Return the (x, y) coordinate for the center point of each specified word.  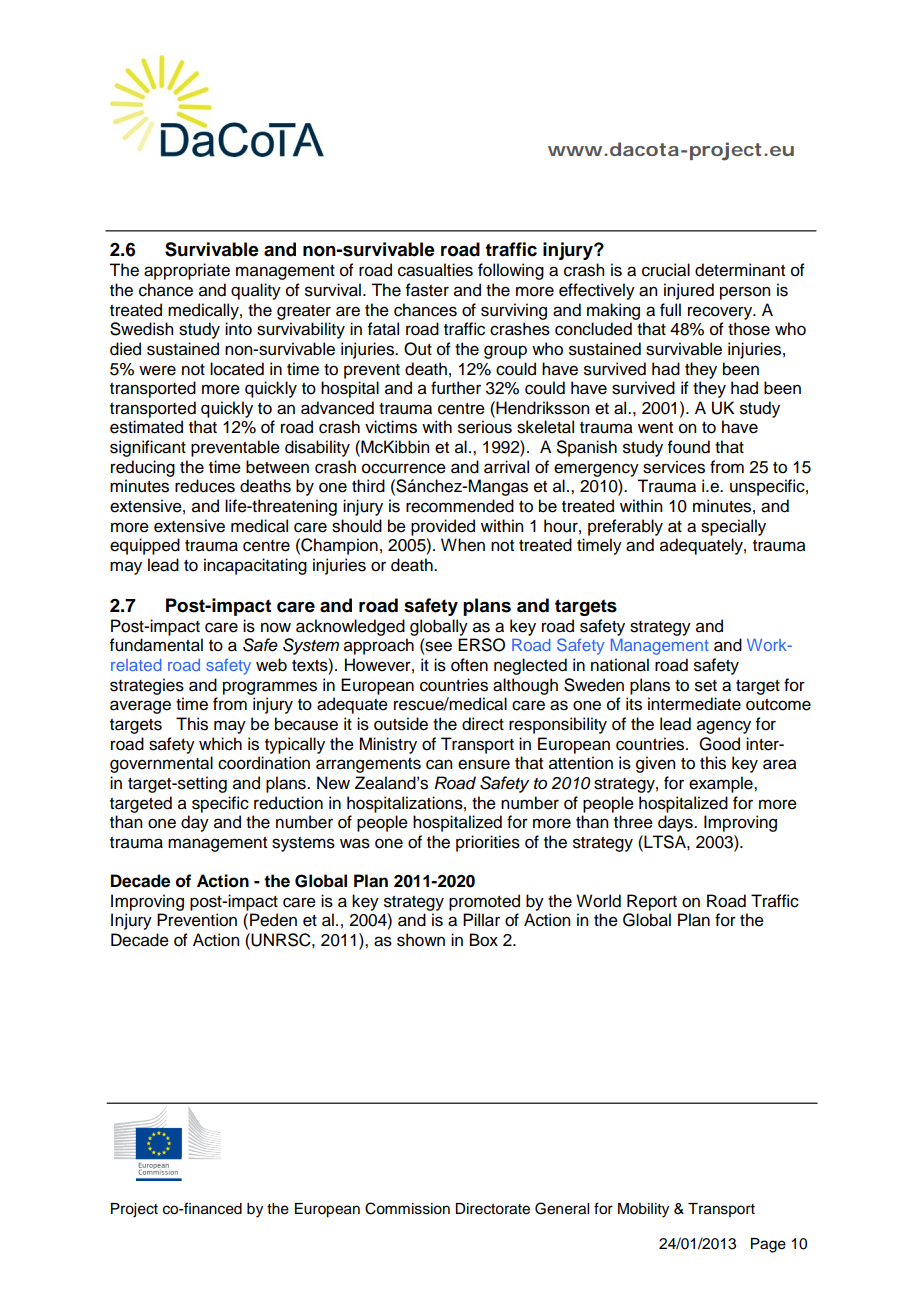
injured (689, 291)
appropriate (187, 271)
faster (427, 290)
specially (733, 527)
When (463, 545)
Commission (407, 1208)
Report (652, 902)
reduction (288, 803)
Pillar (481, 920)
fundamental (156, 645)
